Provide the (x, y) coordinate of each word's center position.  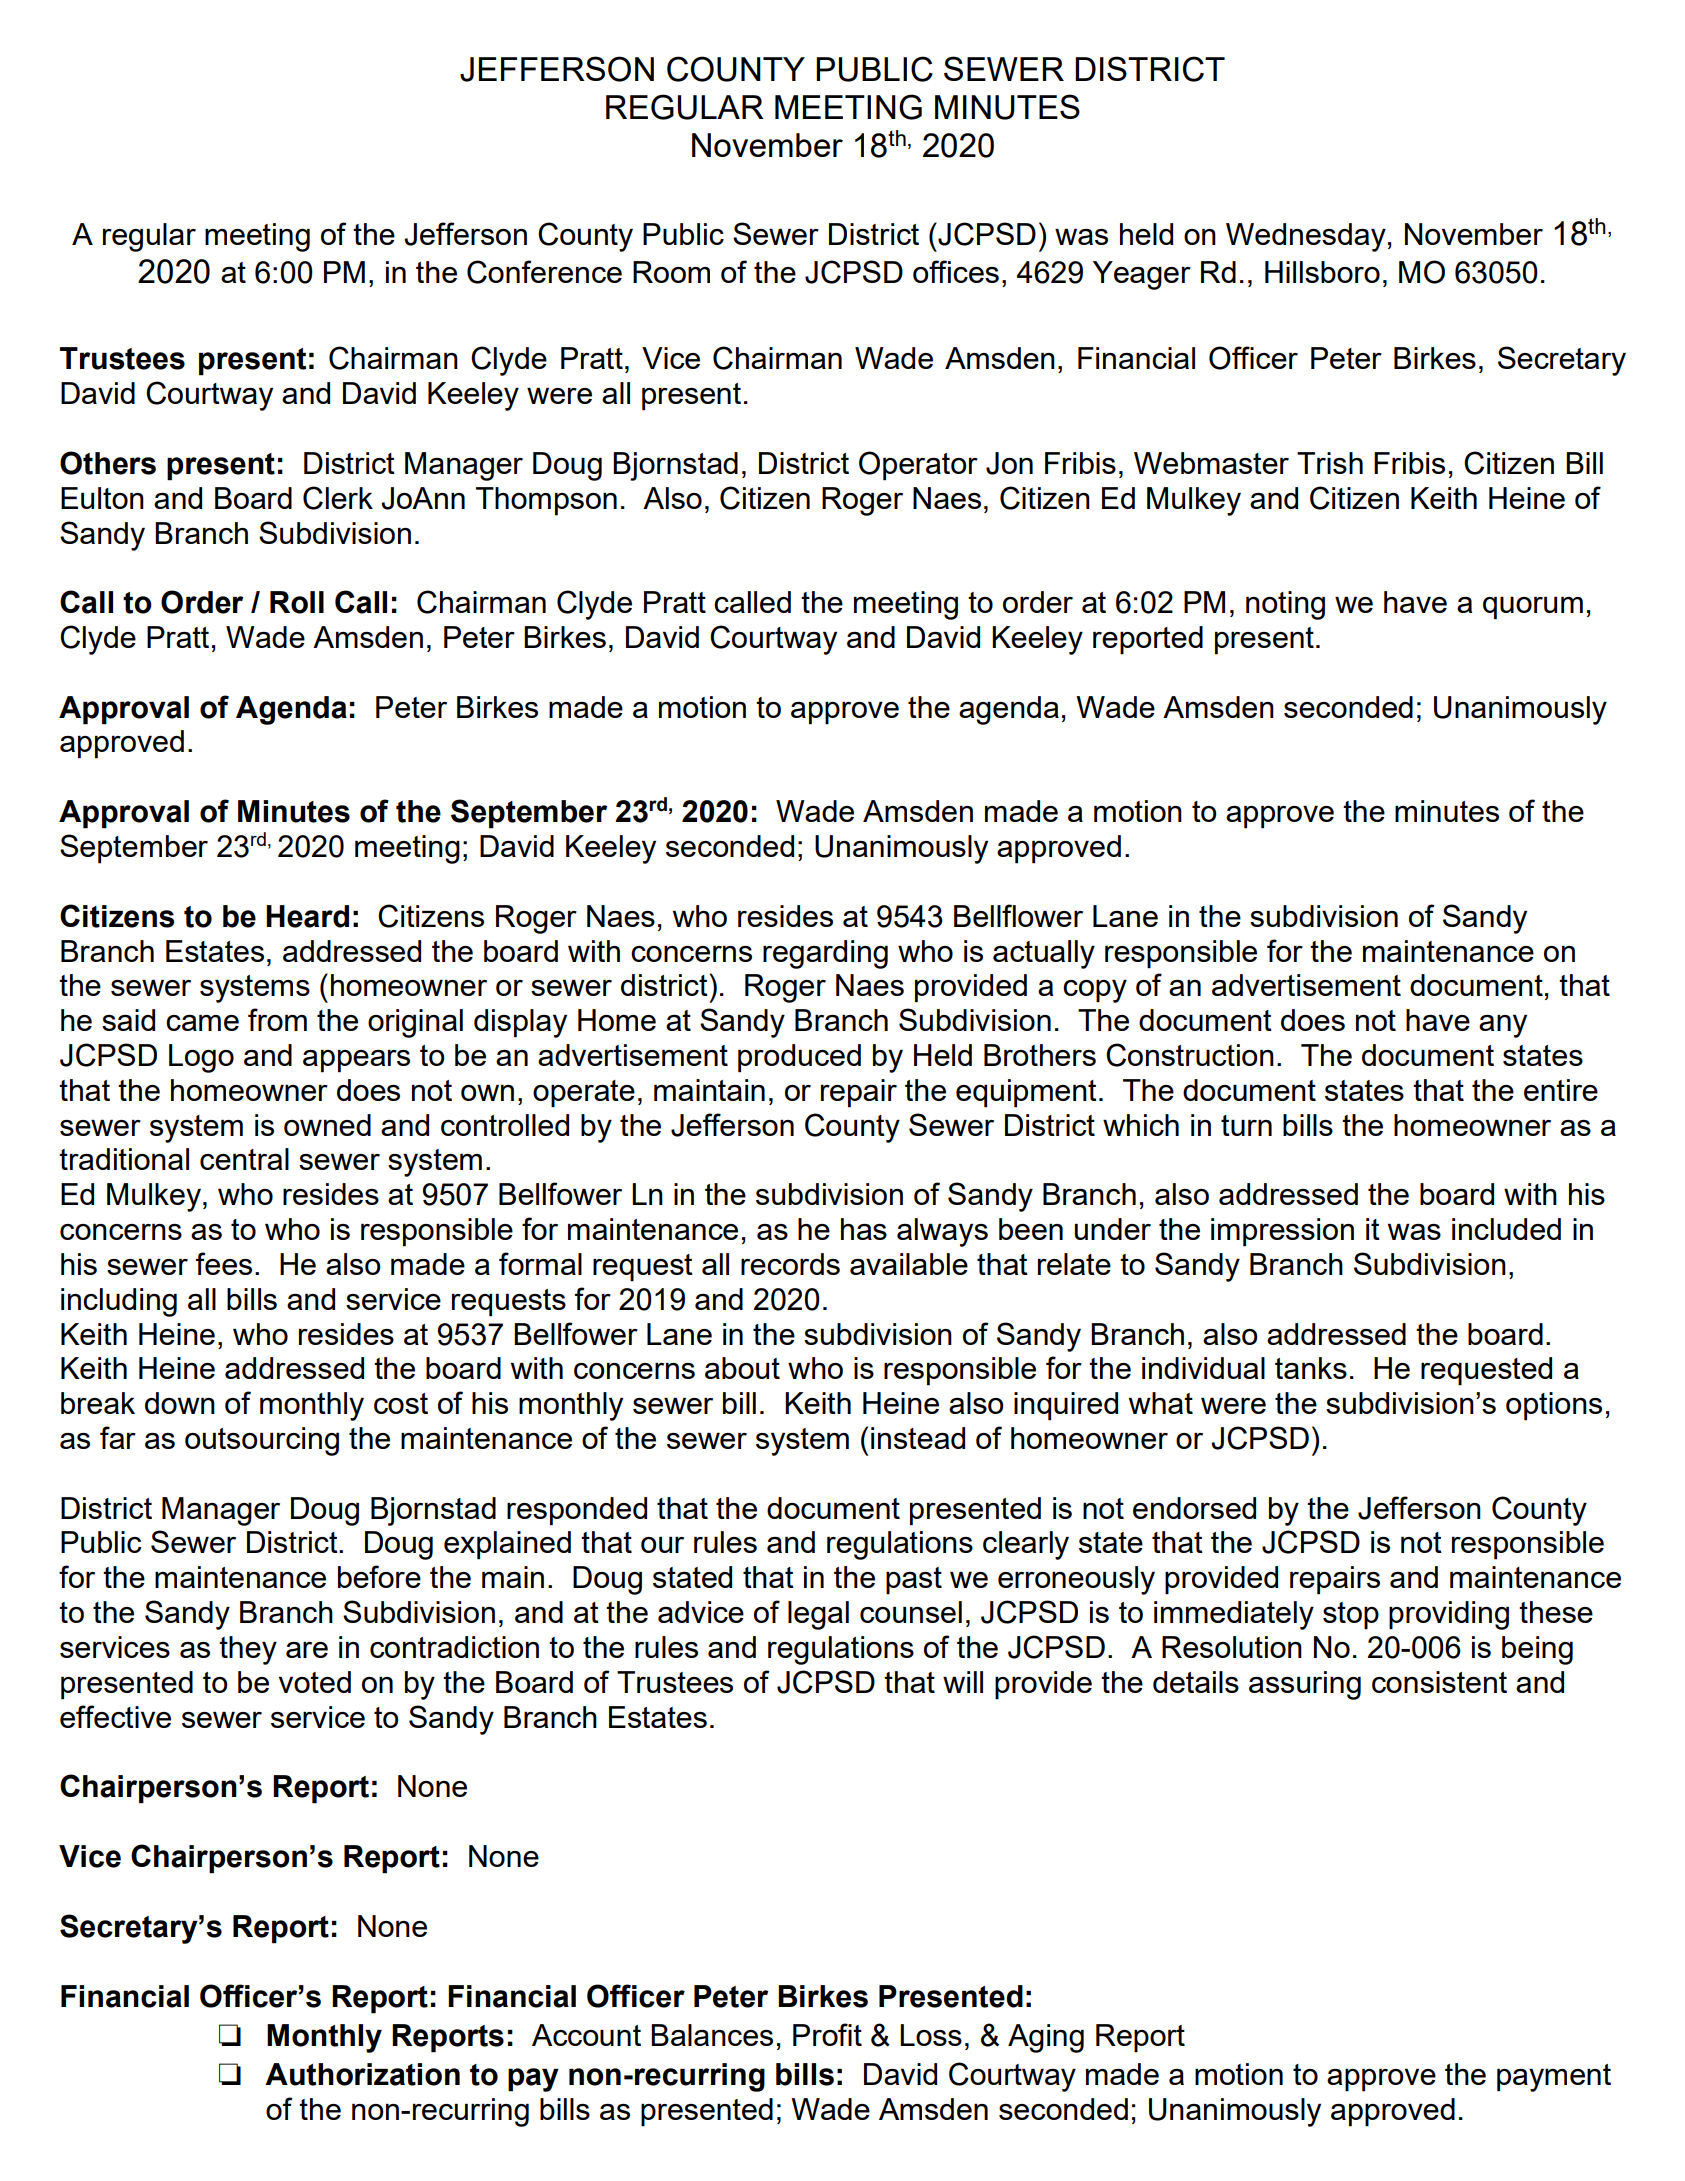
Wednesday (1306, 237)
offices (956, 271)
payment (1554, 2078)
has (864, 1229)
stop (1351, 1616)
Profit (827, 2034)
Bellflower (1018, 915)
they (248, 1650)
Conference (544, 272)
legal (818, 1615)
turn (1246, 1125)
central (244, 1159)
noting (1285, 605)
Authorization (362, 2074)
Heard (307, 916)
